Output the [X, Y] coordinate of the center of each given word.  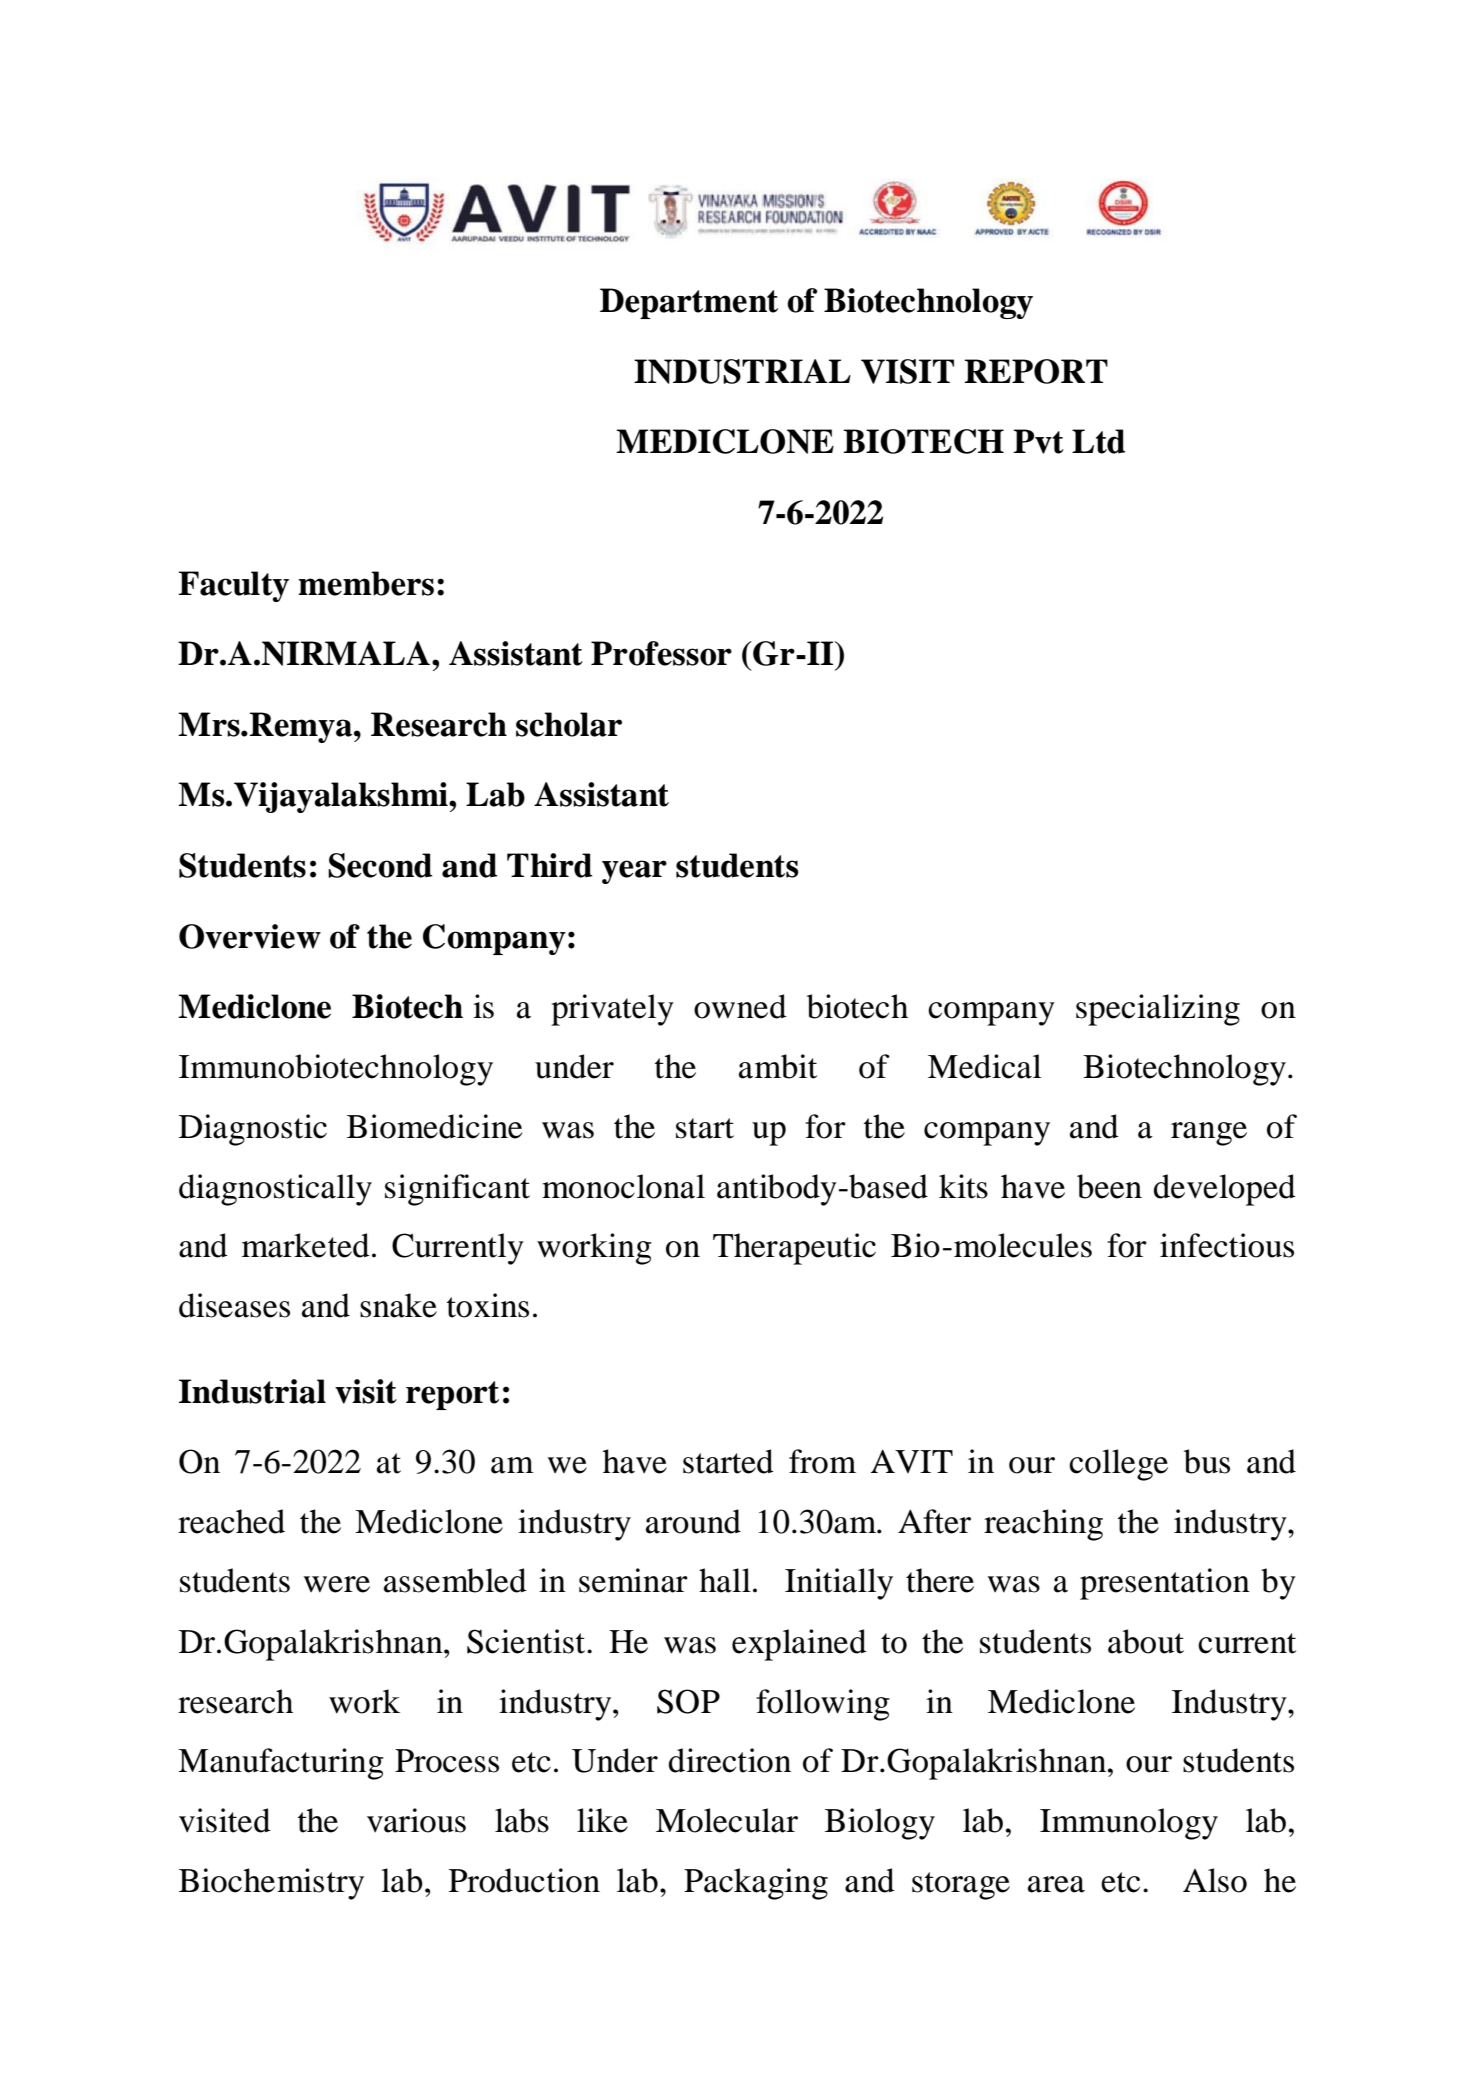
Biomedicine [434, 1126]
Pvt [1038, 441]
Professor [661, 653]
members [366, 583]
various [416, 1820]
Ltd [1098, 441]
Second [380, 865]
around [693, 1521]
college [1118, 1465]
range [1209, 1134]
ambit [778, 1066]
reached [231, 1521]
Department [689, 303]
